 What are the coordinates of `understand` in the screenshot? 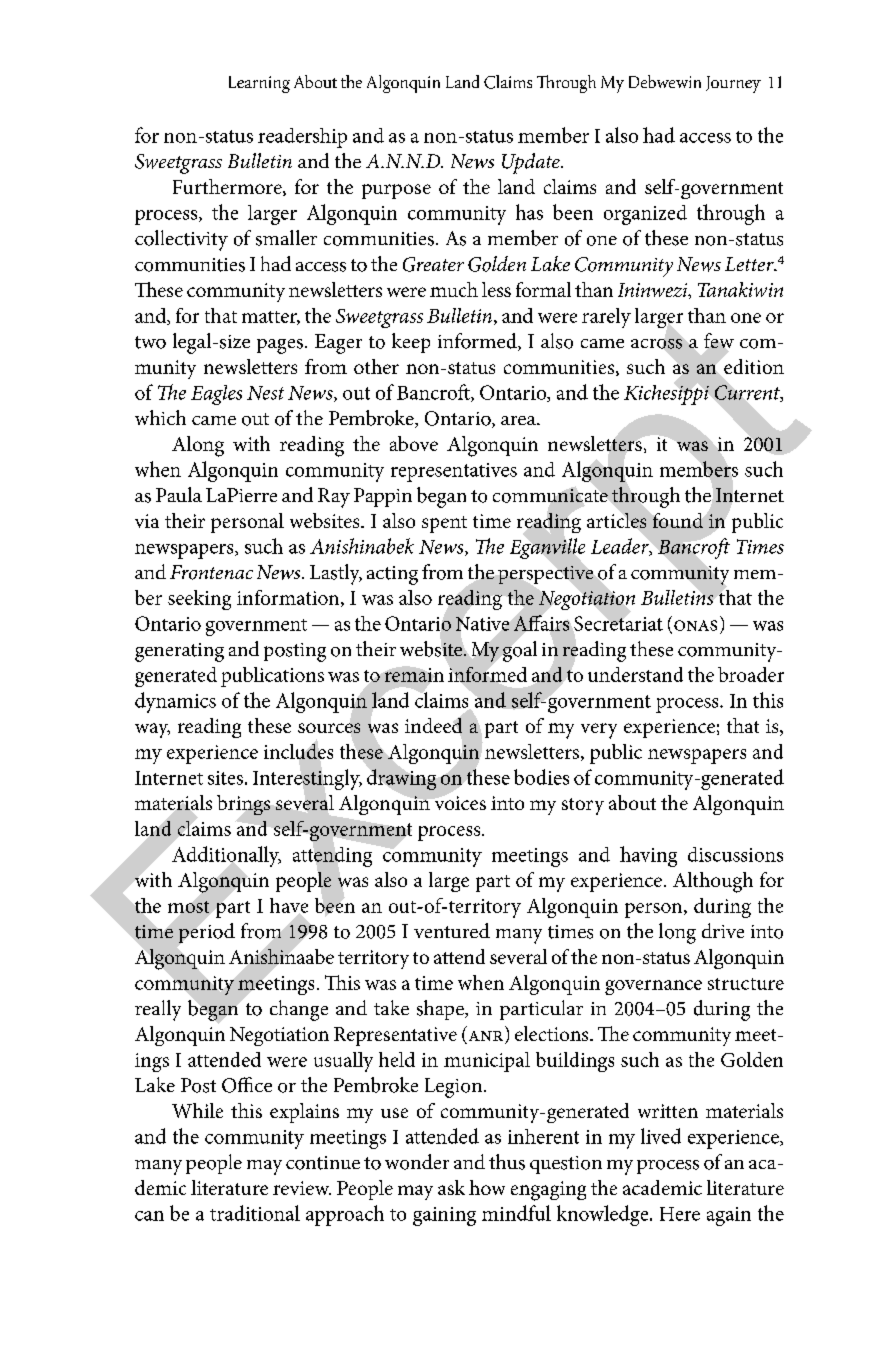 It's located at (635, 674).
